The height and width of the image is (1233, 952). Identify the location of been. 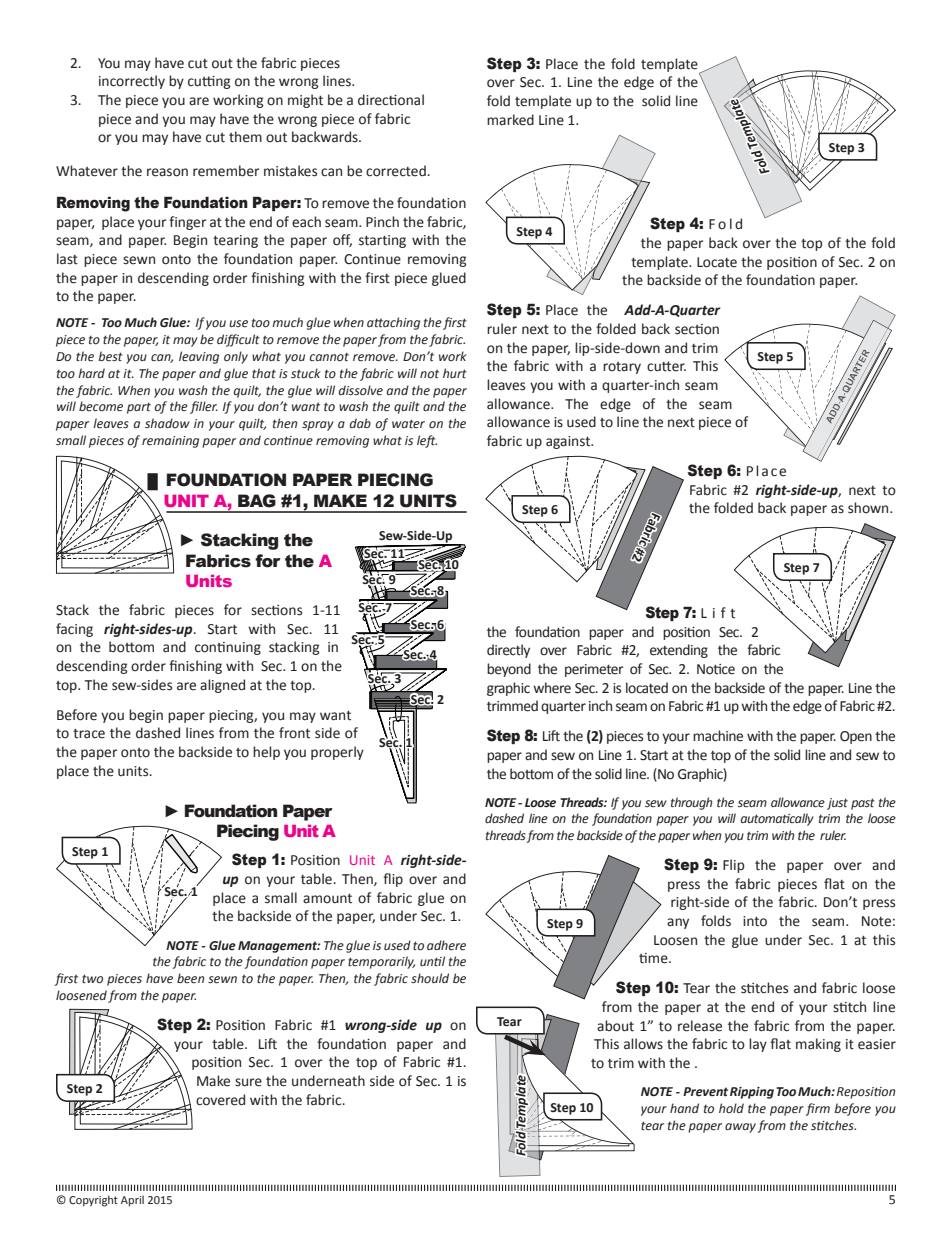
(190, 978).
